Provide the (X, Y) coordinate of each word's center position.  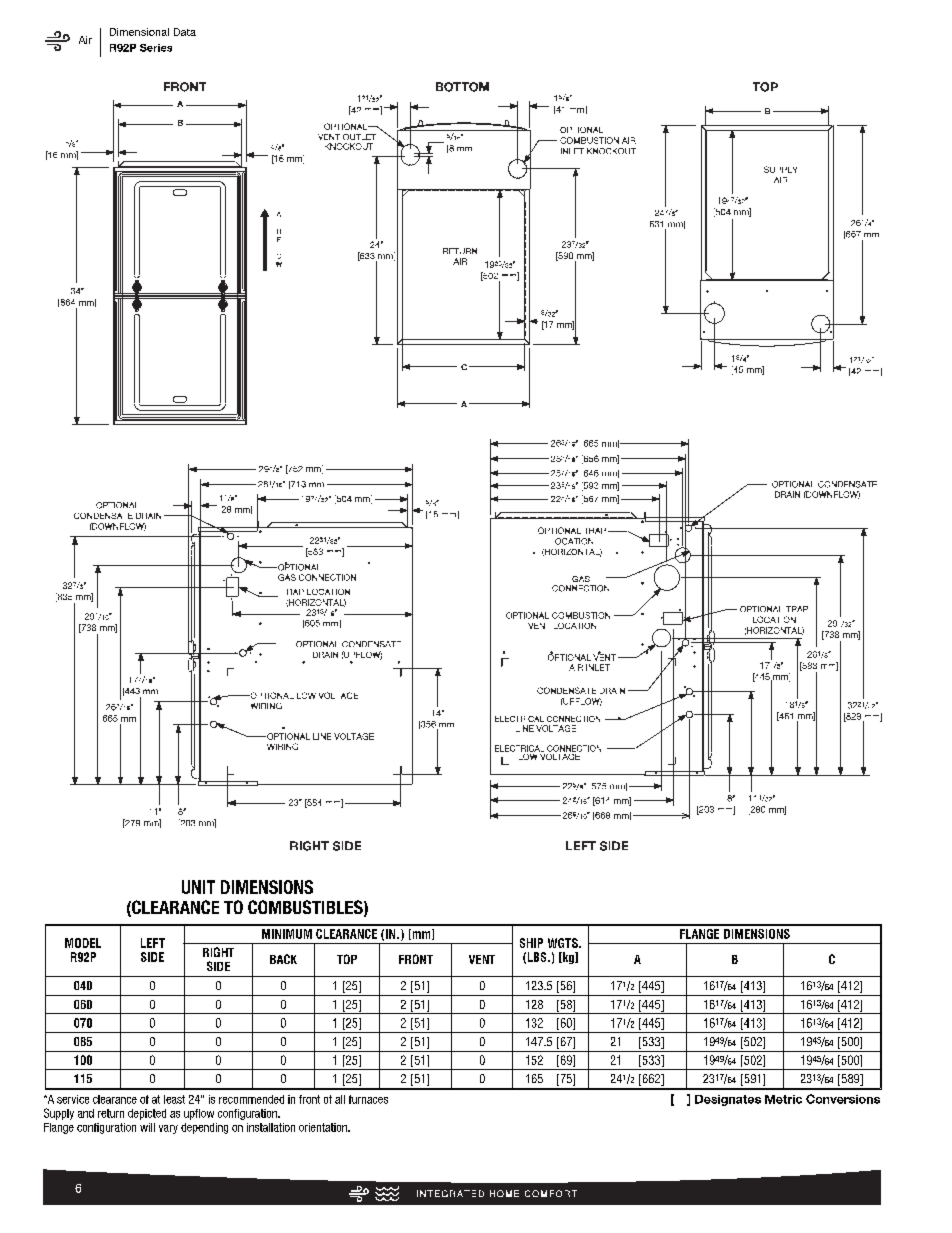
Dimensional (139, 32)
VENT (482, 959)
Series (156, 48)
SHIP (531, 943)
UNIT (198, 887)
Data (185, 32)
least (174, 1099)
